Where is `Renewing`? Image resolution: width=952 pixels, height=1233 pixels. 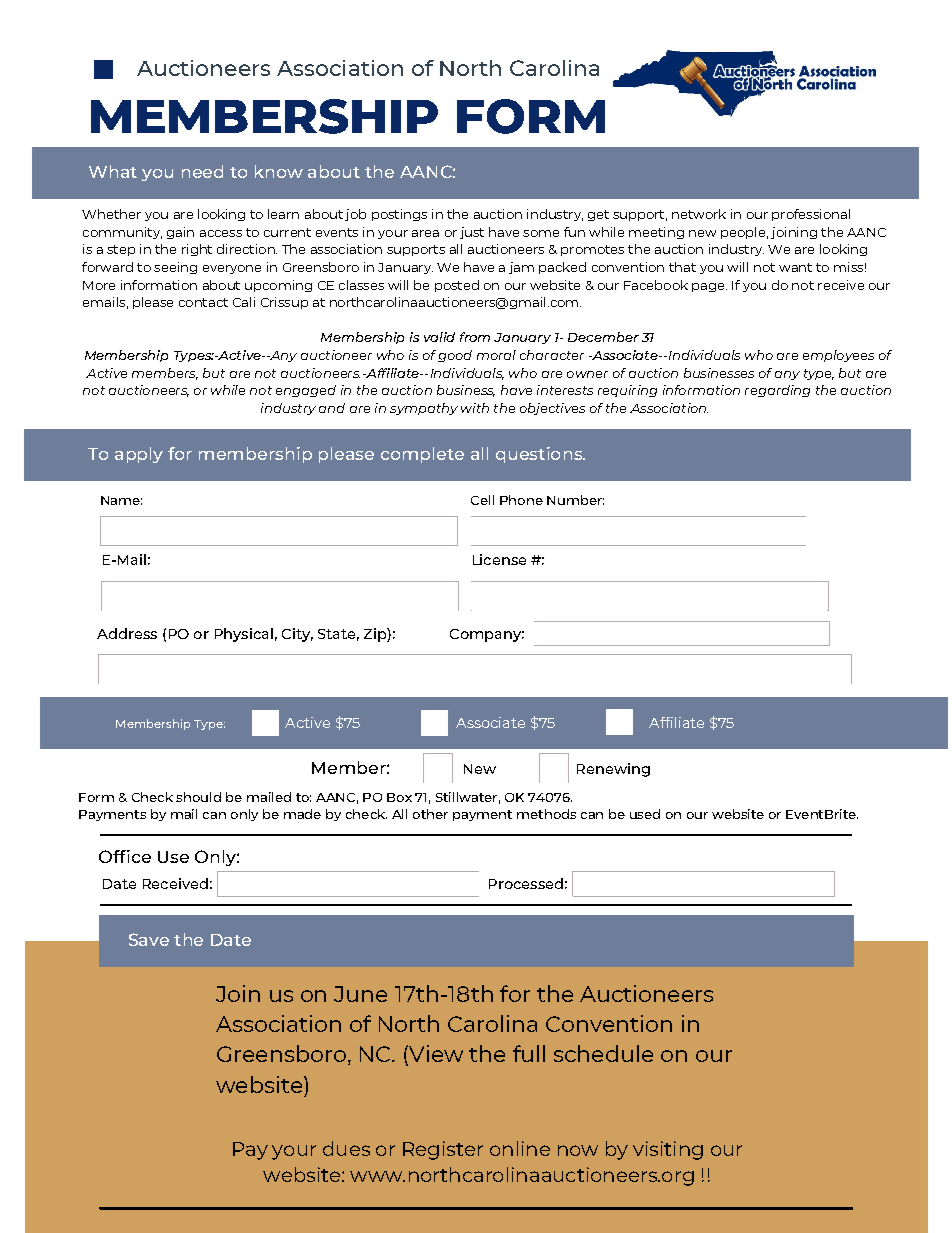 Renewing is located at coordinates (613, 770).
